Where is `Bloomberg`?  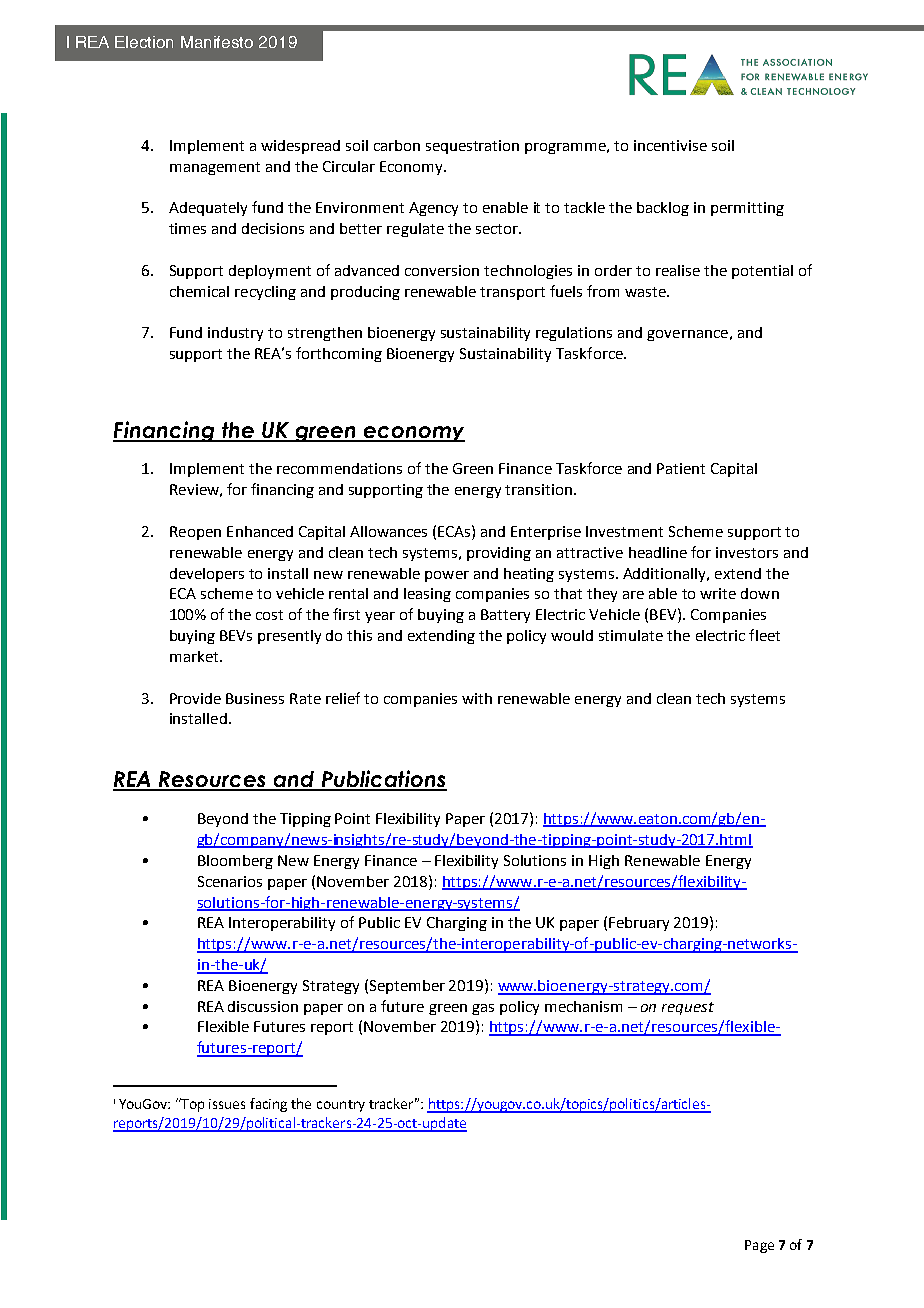 Bloomberg is located at coordinates (235, 862).
